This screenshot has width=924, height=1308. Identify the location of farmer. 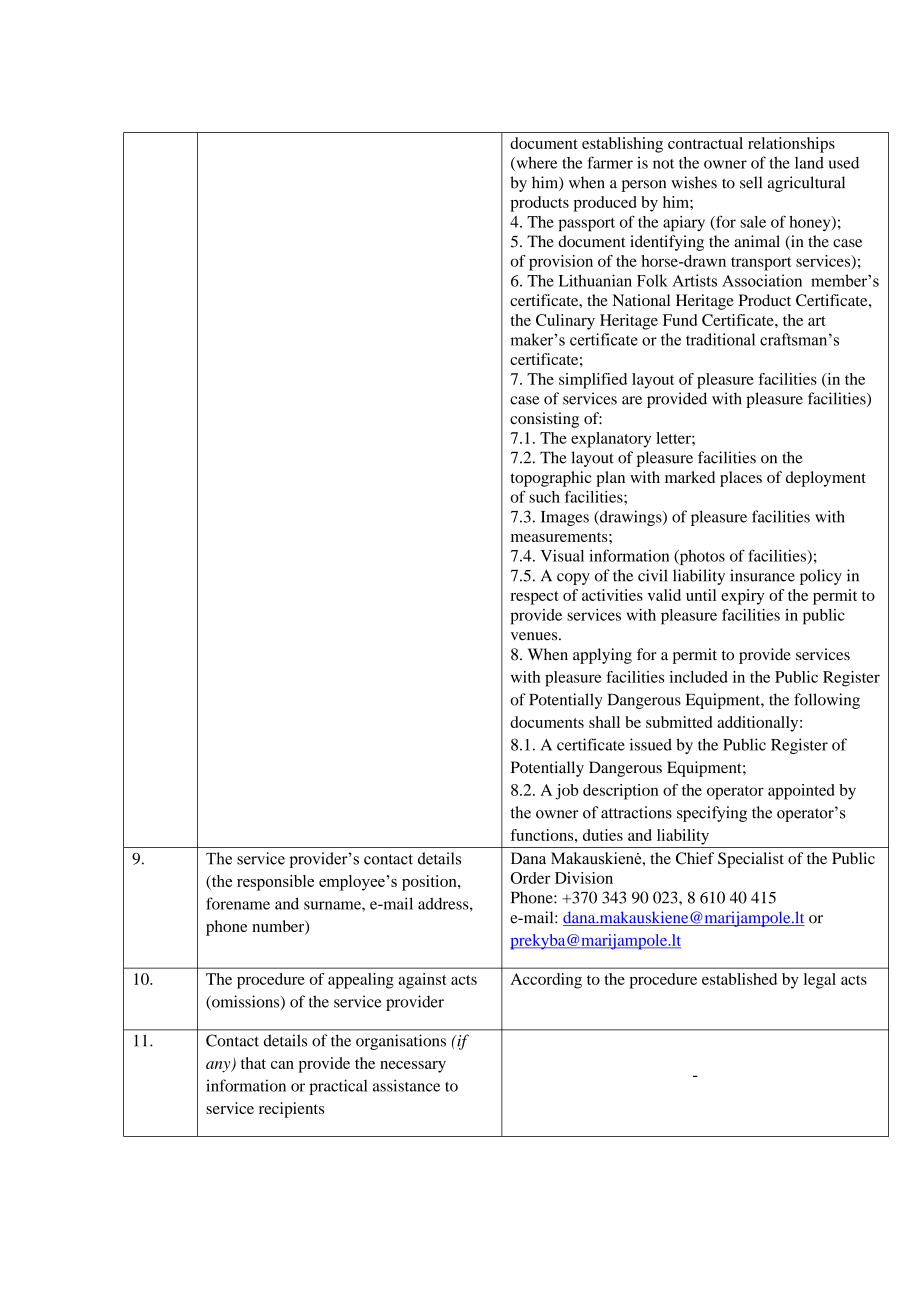
(610, 162).
